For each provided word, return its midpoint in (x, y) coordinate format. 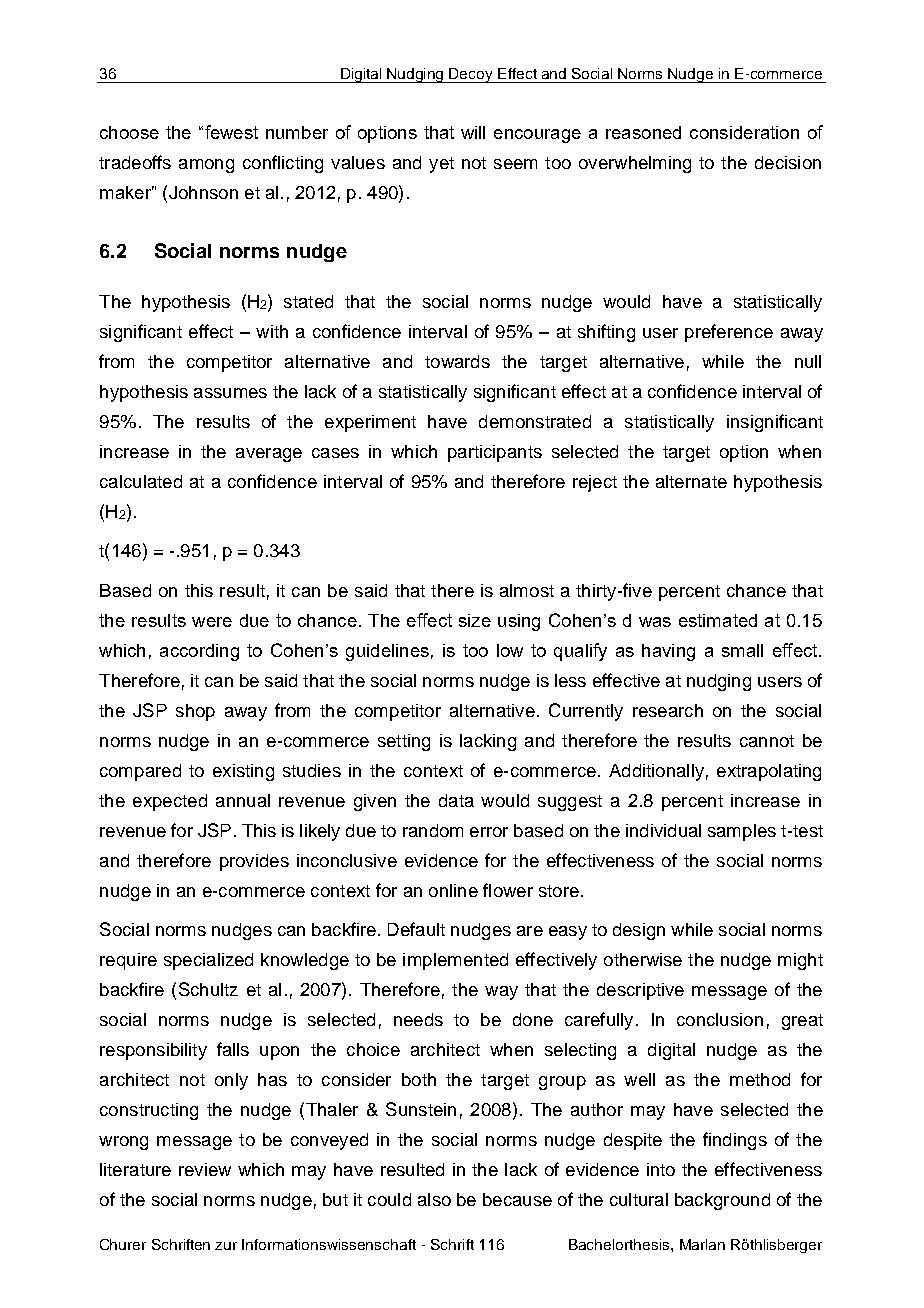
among (206, 166)
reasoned (643, 132)
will (473, 132)
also (434, 1199)
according (199, 652)
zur (226, 1246)
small (742, 650)
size (475, 620)
